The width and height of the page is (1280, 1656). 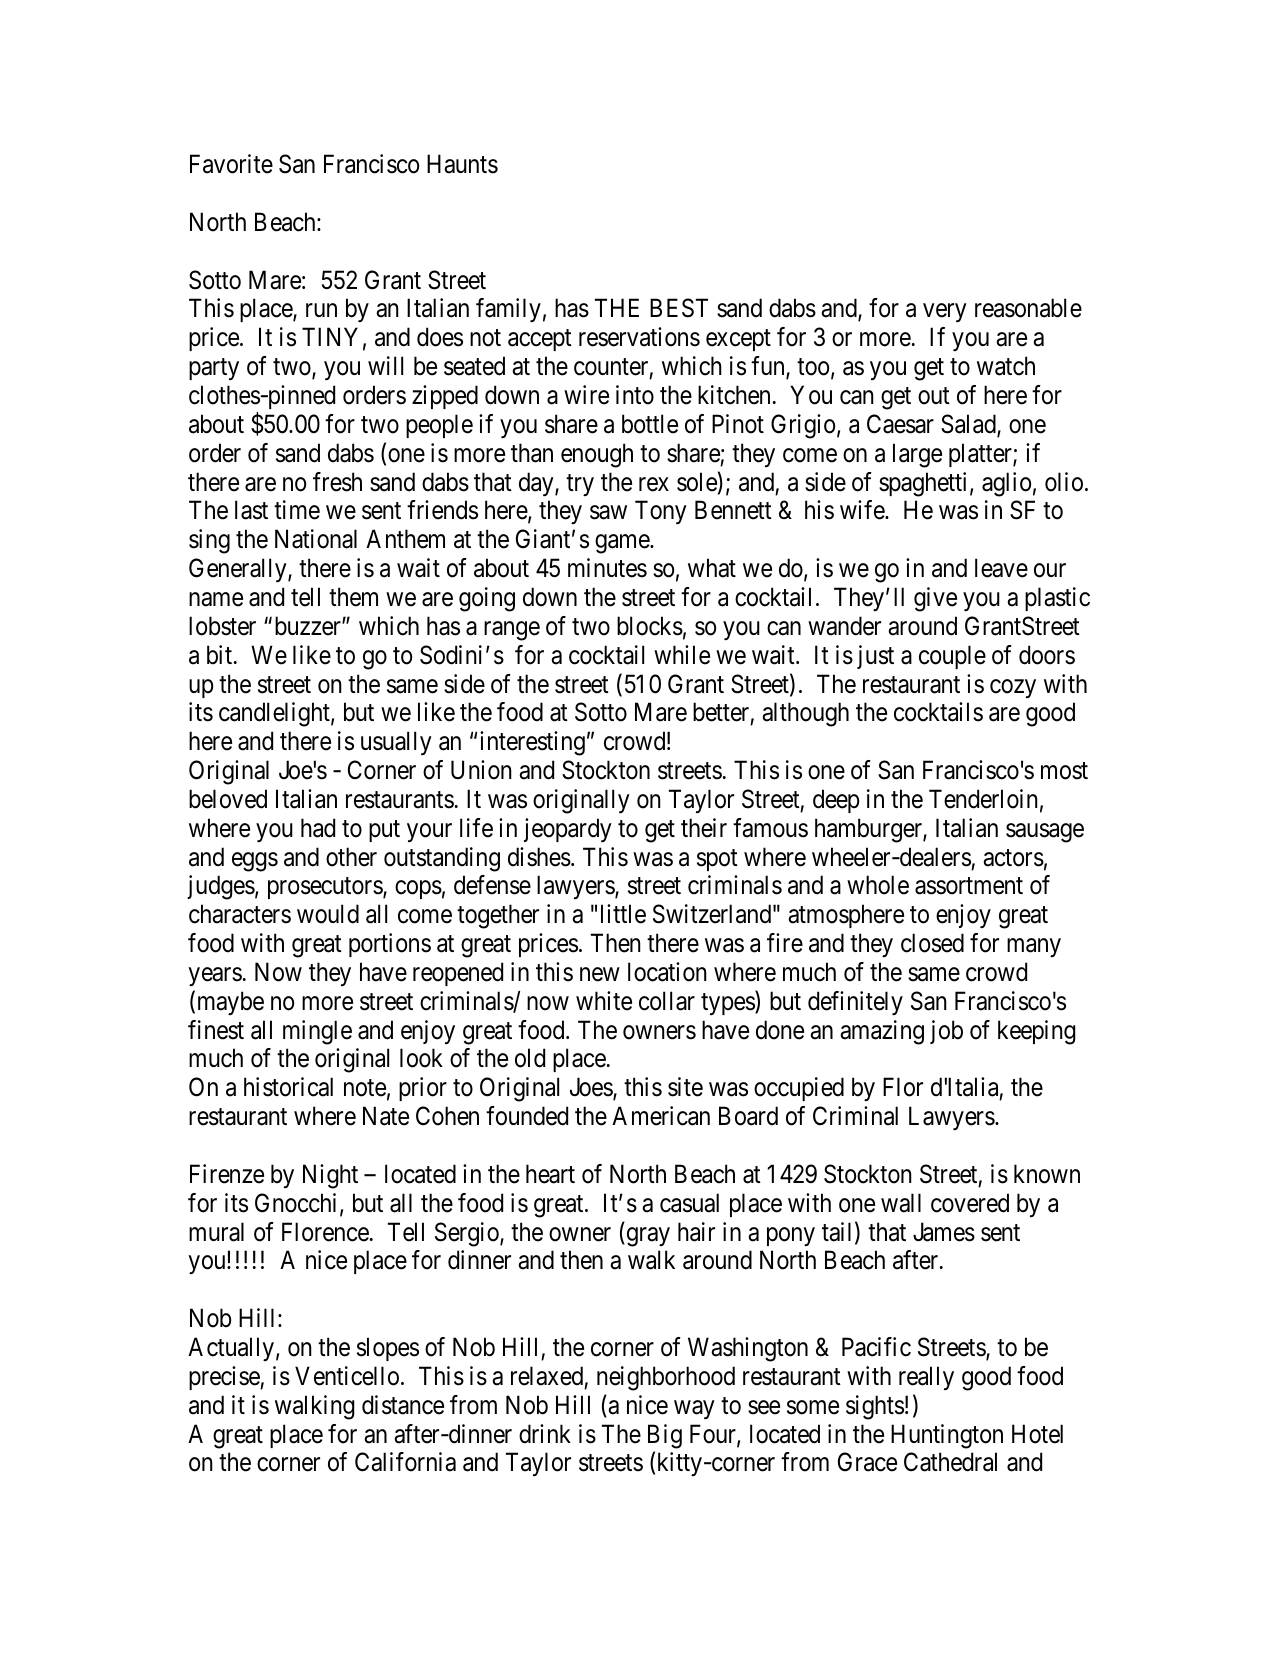 I want to click on while, so click(x=682, y=655).
